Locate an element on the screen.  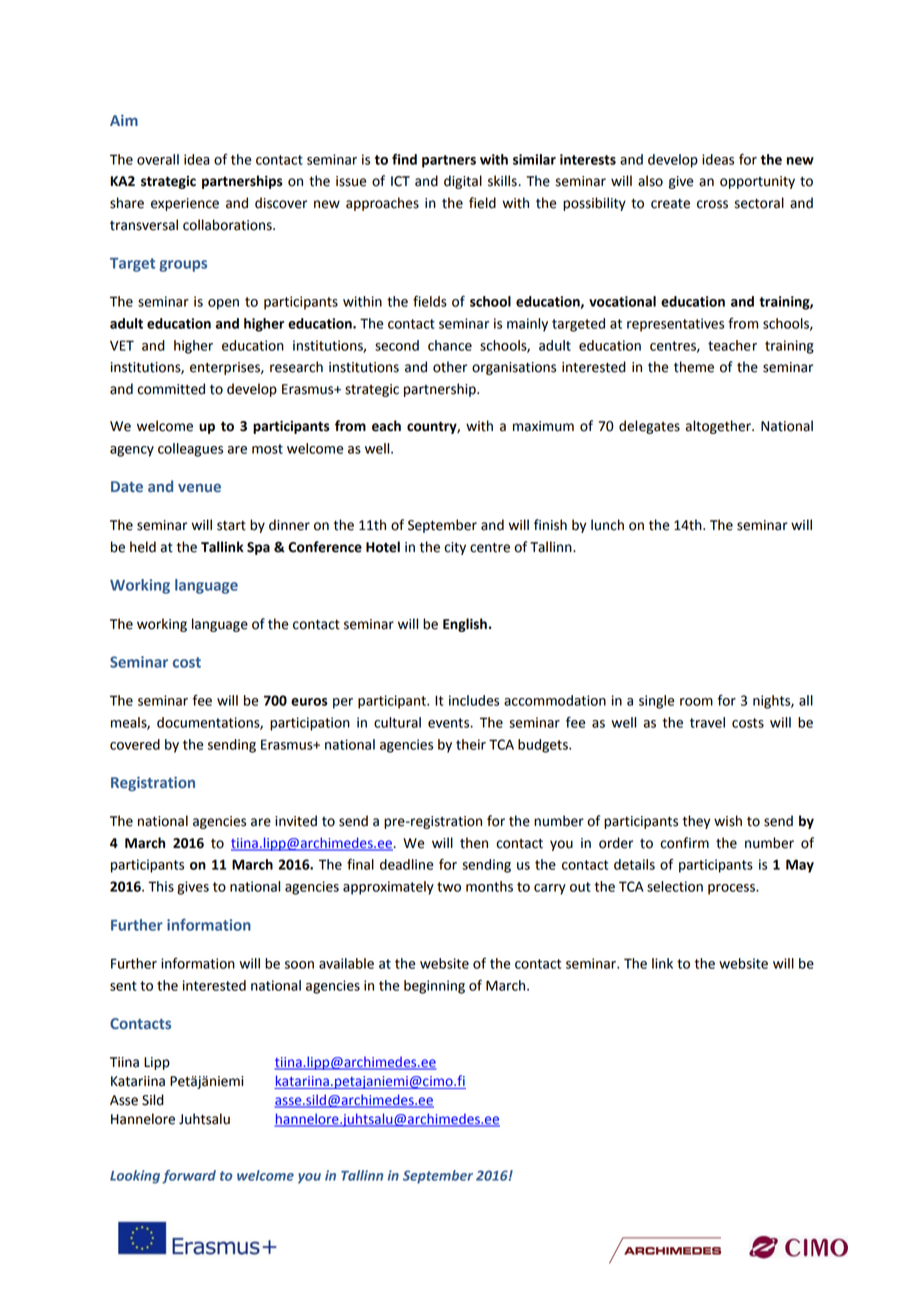
This is located at coordinates (161, 886).
